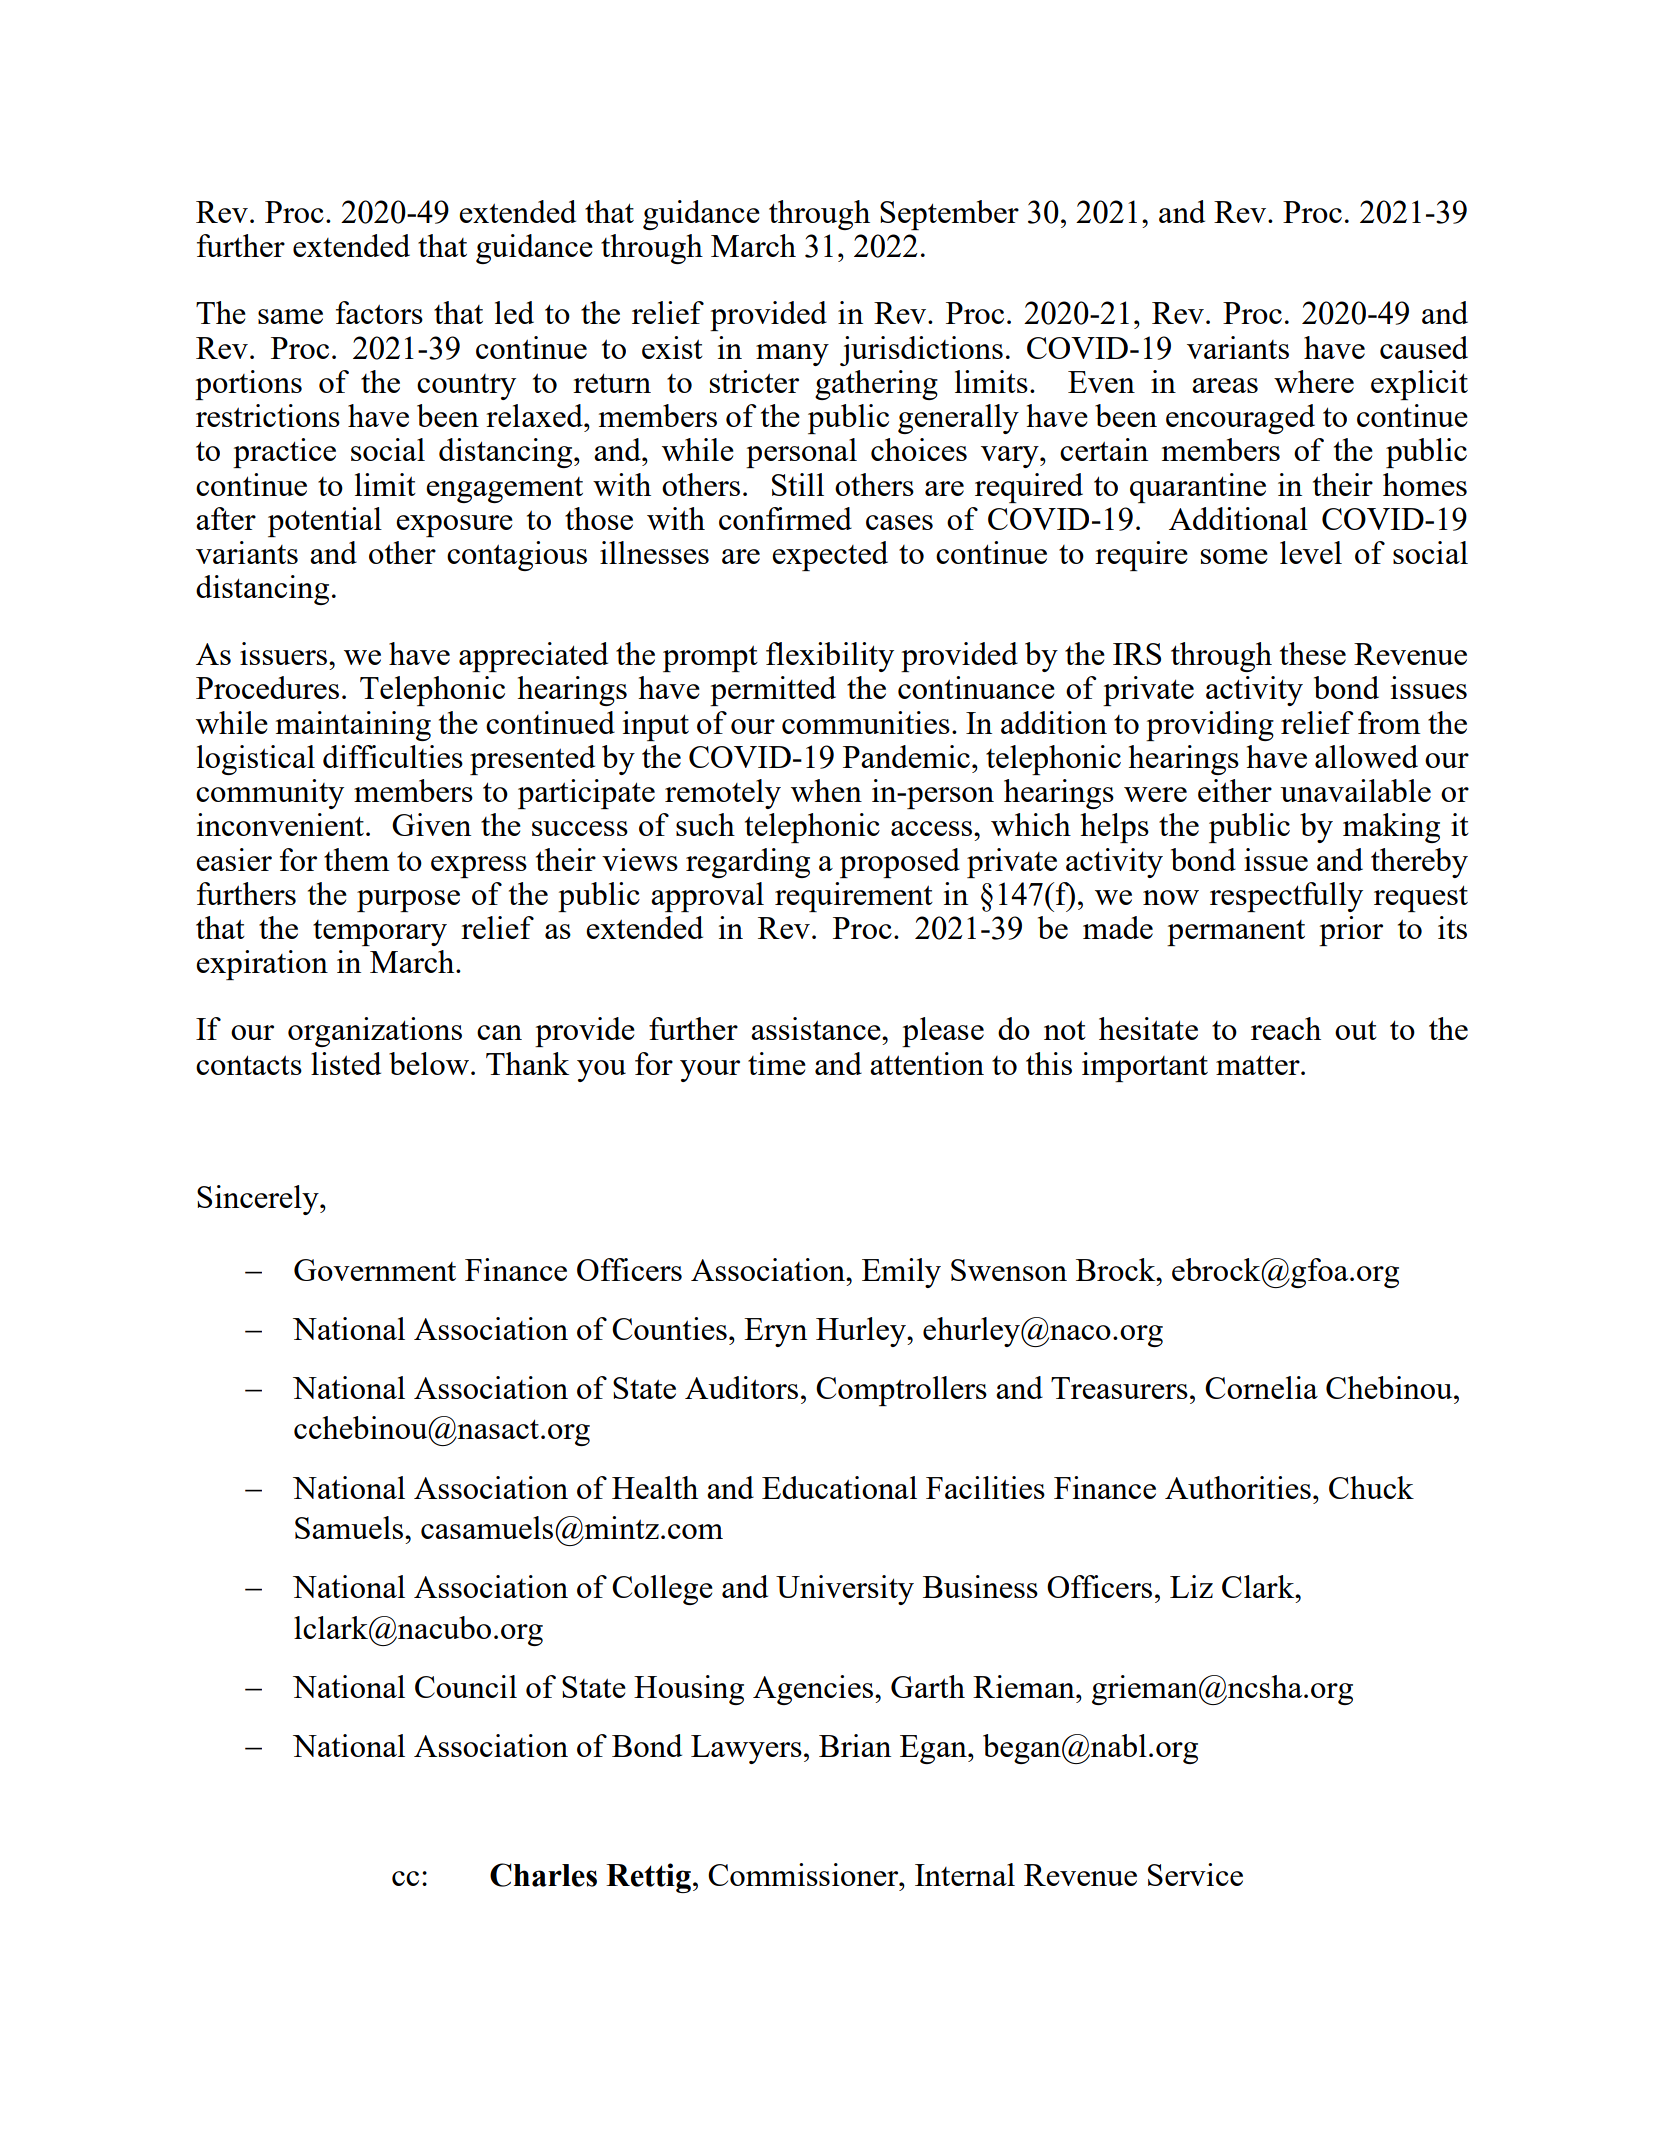  Describe the element at coordinates (792, 355) in the screenshot. I see `many` at that location.
